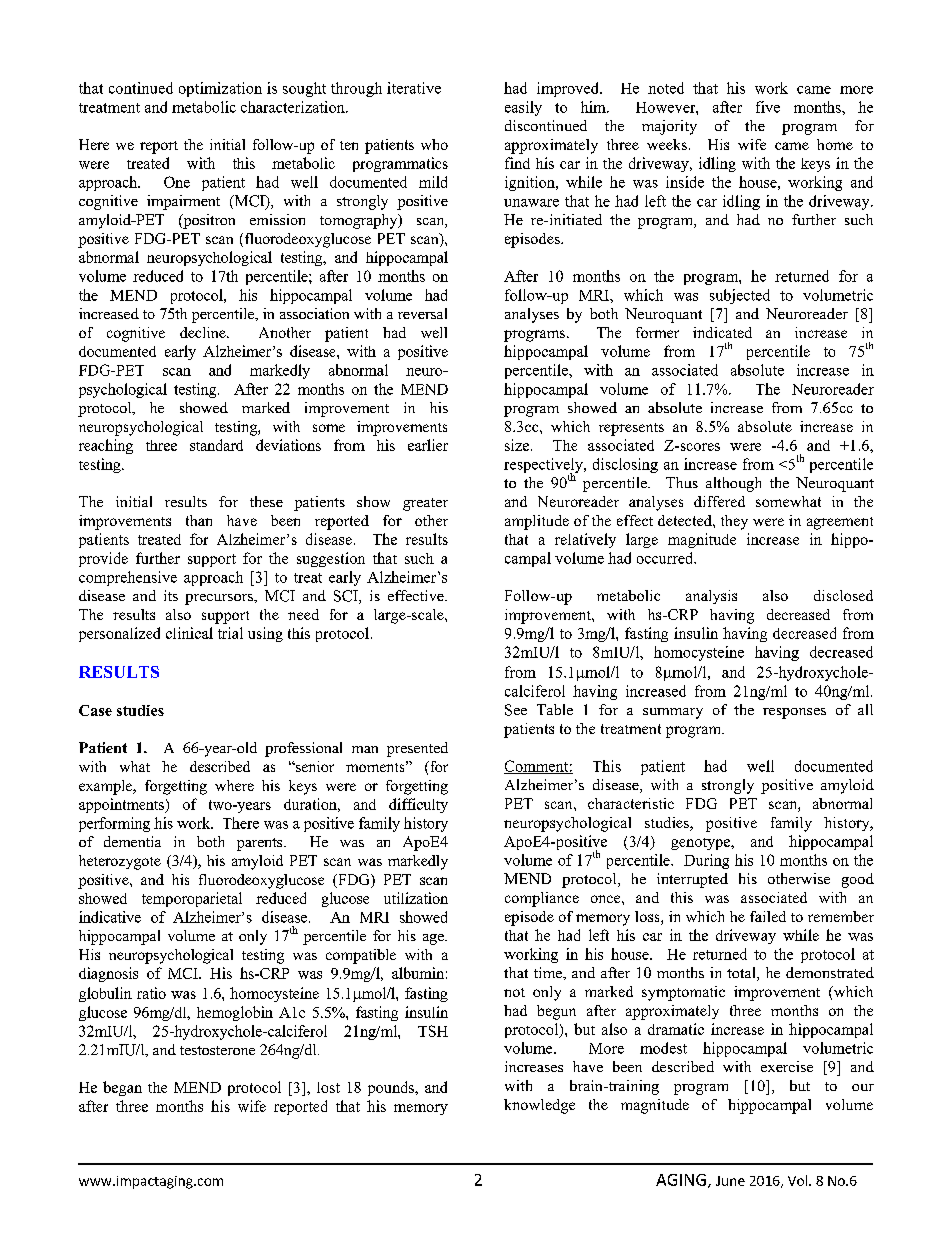 The width and height of the screenshot is (952, 1233). Describe the element at coordinates (220, 89) in the screenshot. I see `optimization` at that location.
